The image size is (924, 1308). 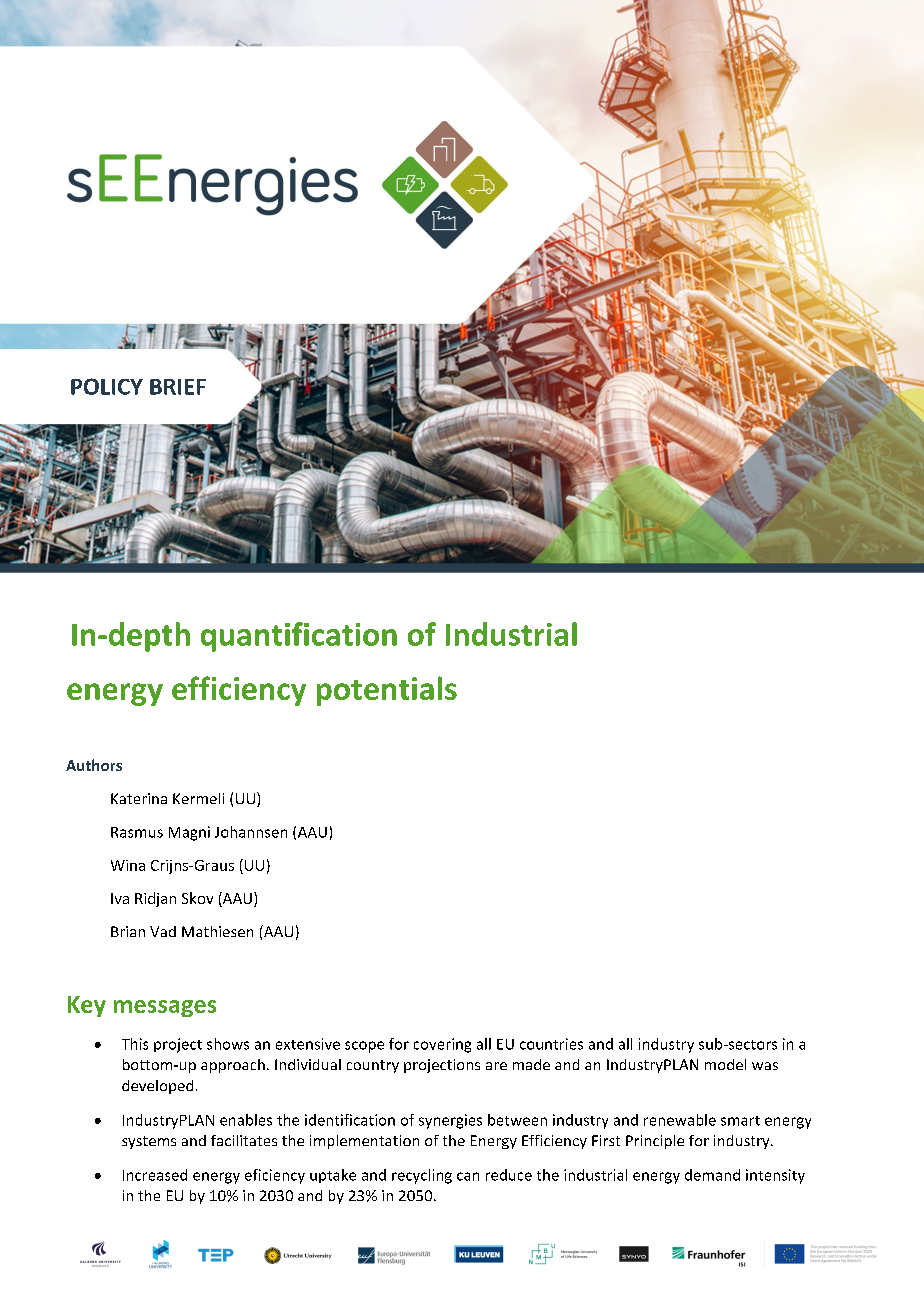 I want to click on Principle, so click(x=655, y=1142).
